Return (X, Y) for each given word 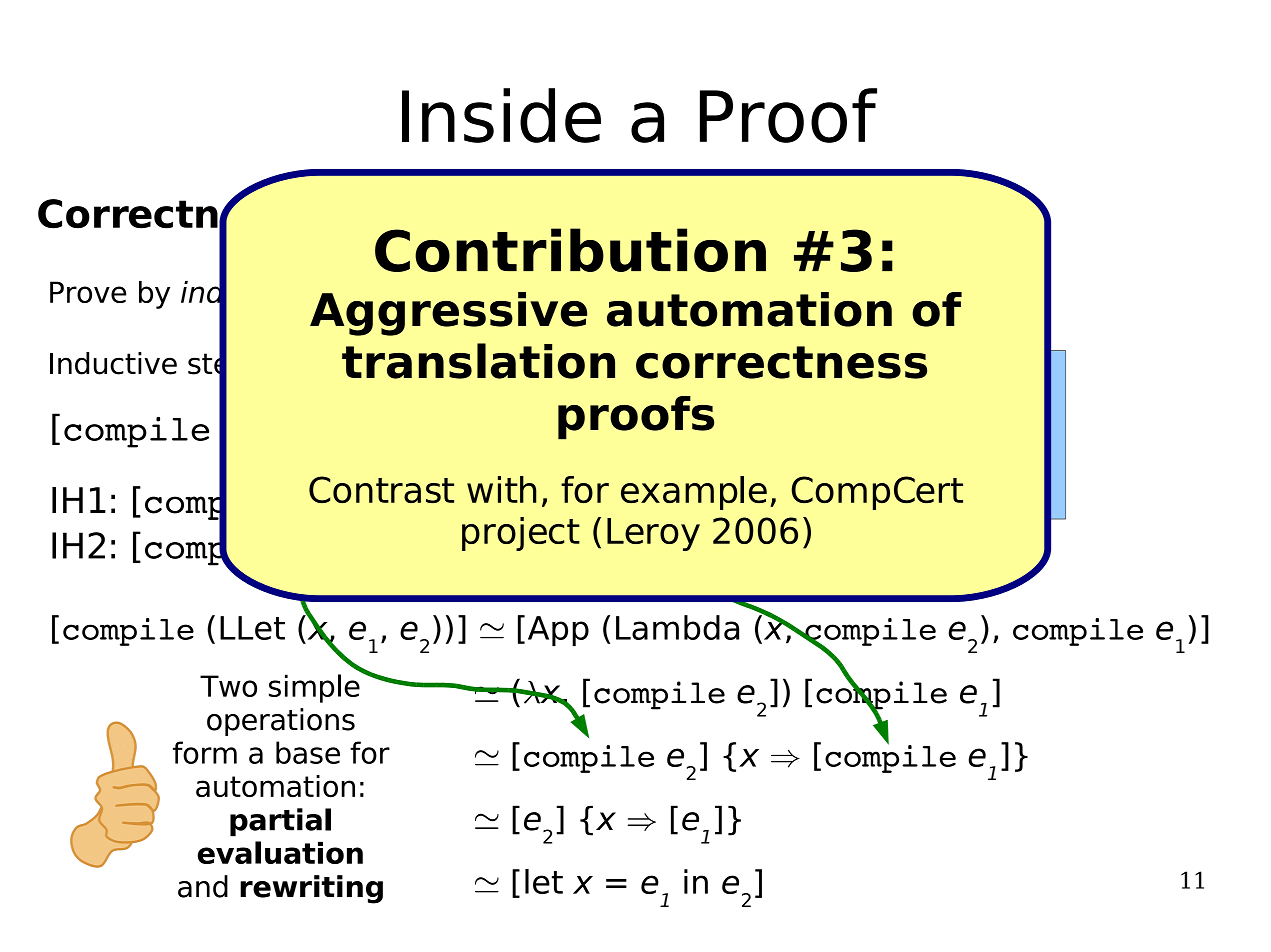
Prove (88, 292)
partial (280, 822)
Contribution (570, 250)
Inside (501, 115)
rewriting (311, 889)
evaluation (280, 852)
